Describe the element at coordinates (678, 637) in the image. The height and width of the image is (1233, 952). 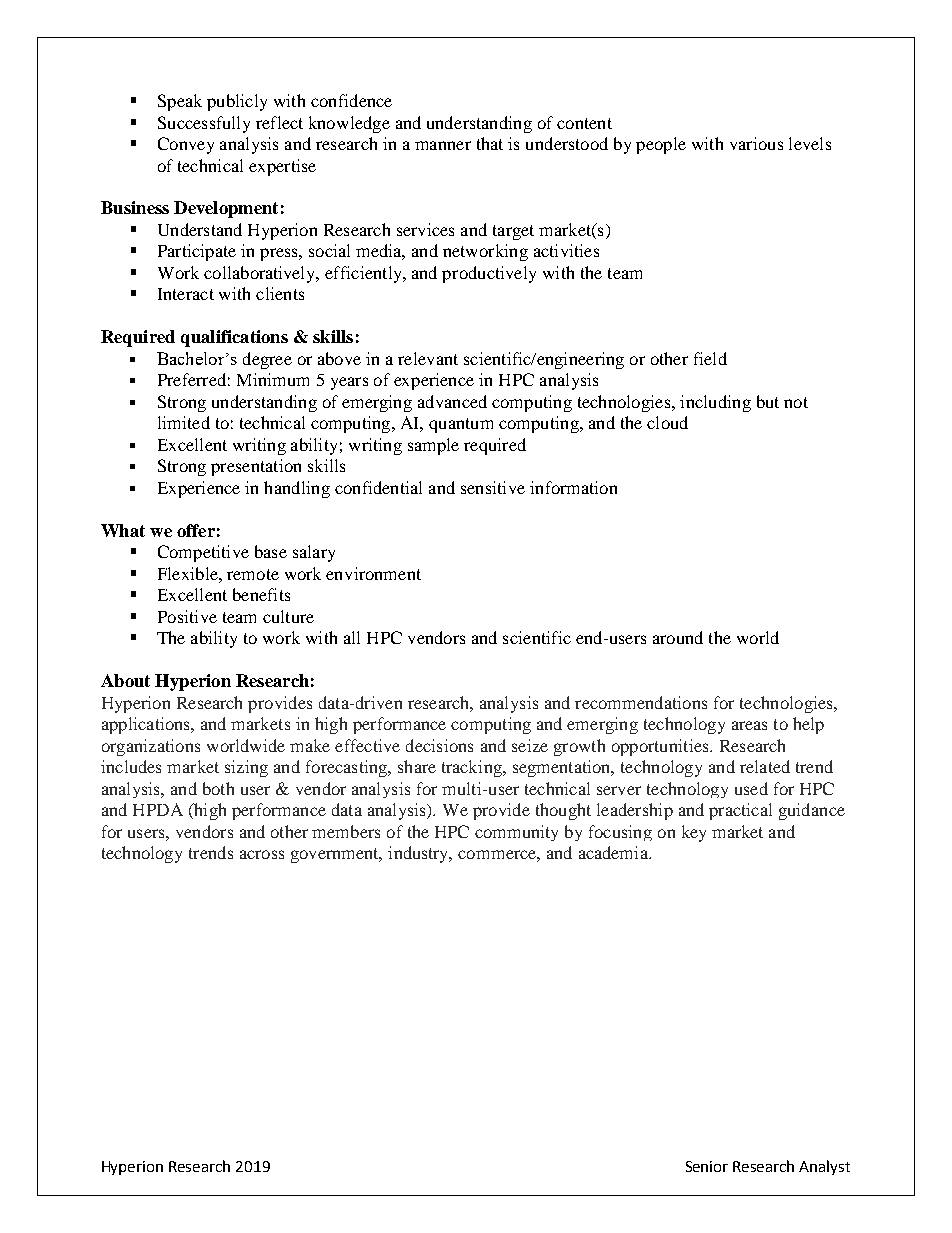
I see `around` at that location.
